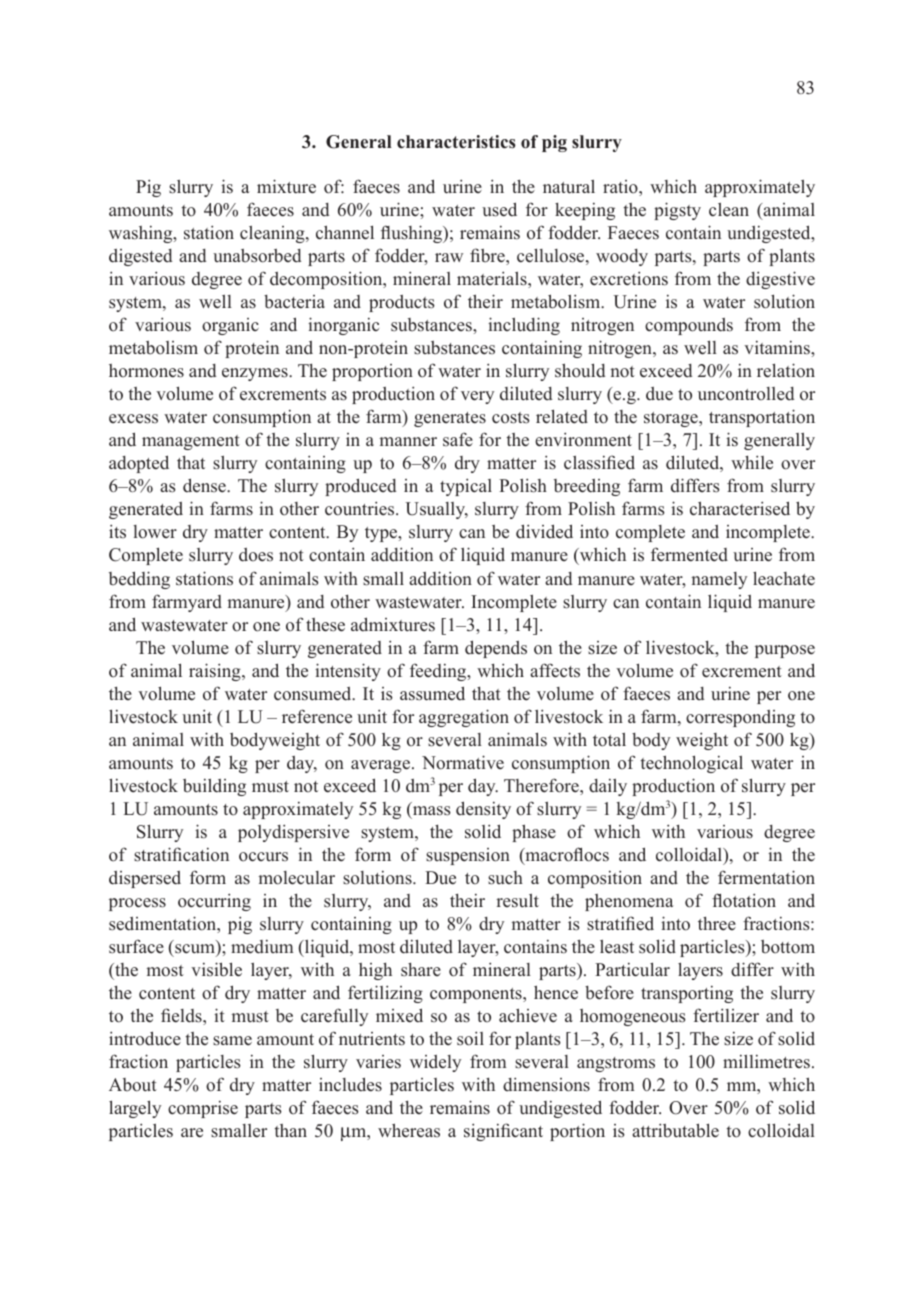 The height and width of the document is (1305, 924). Describe the element at coordinates (435, 1063) in the document. I see `widely` at that location.
